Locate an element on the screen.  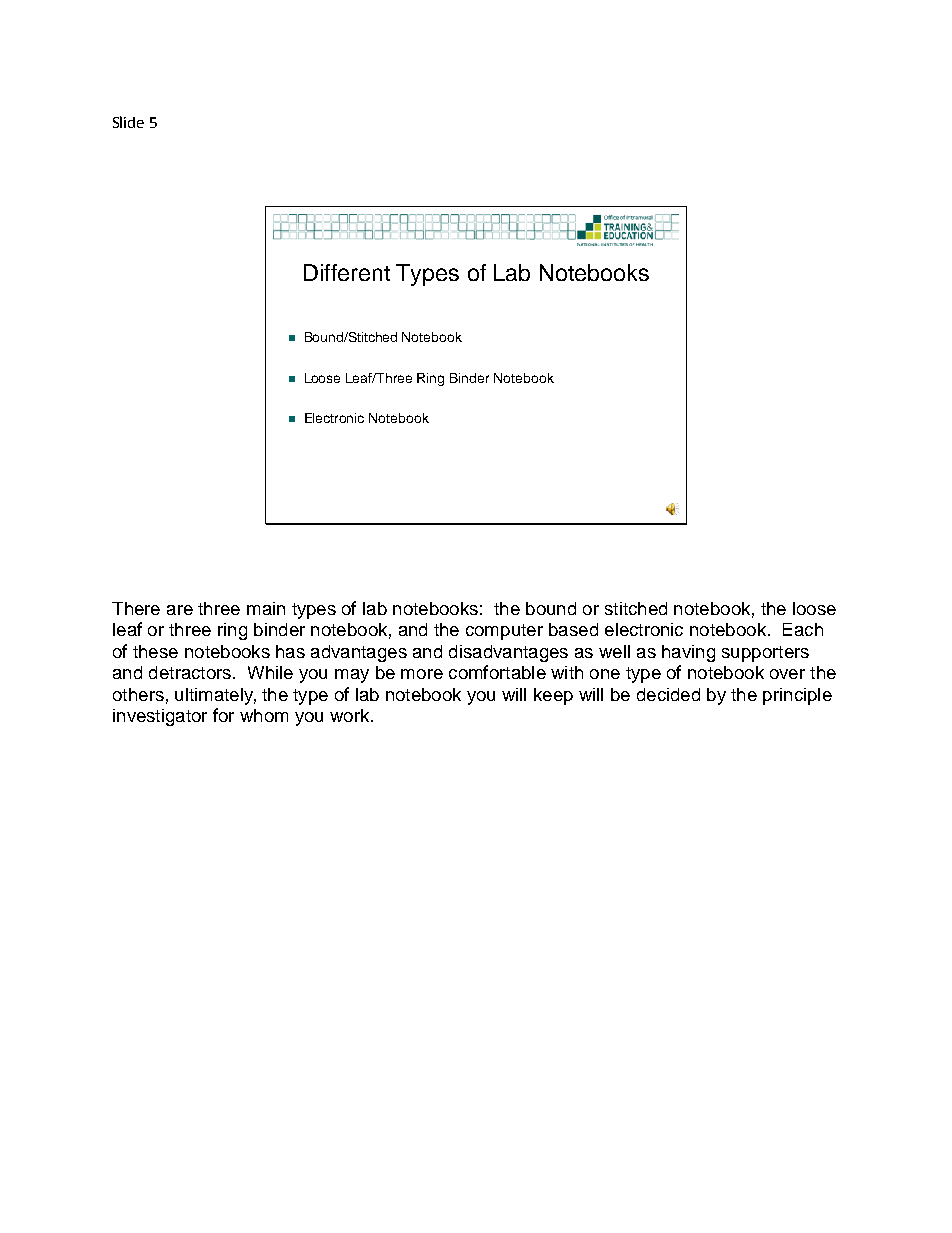
based is located at coordinates (573, 629).
